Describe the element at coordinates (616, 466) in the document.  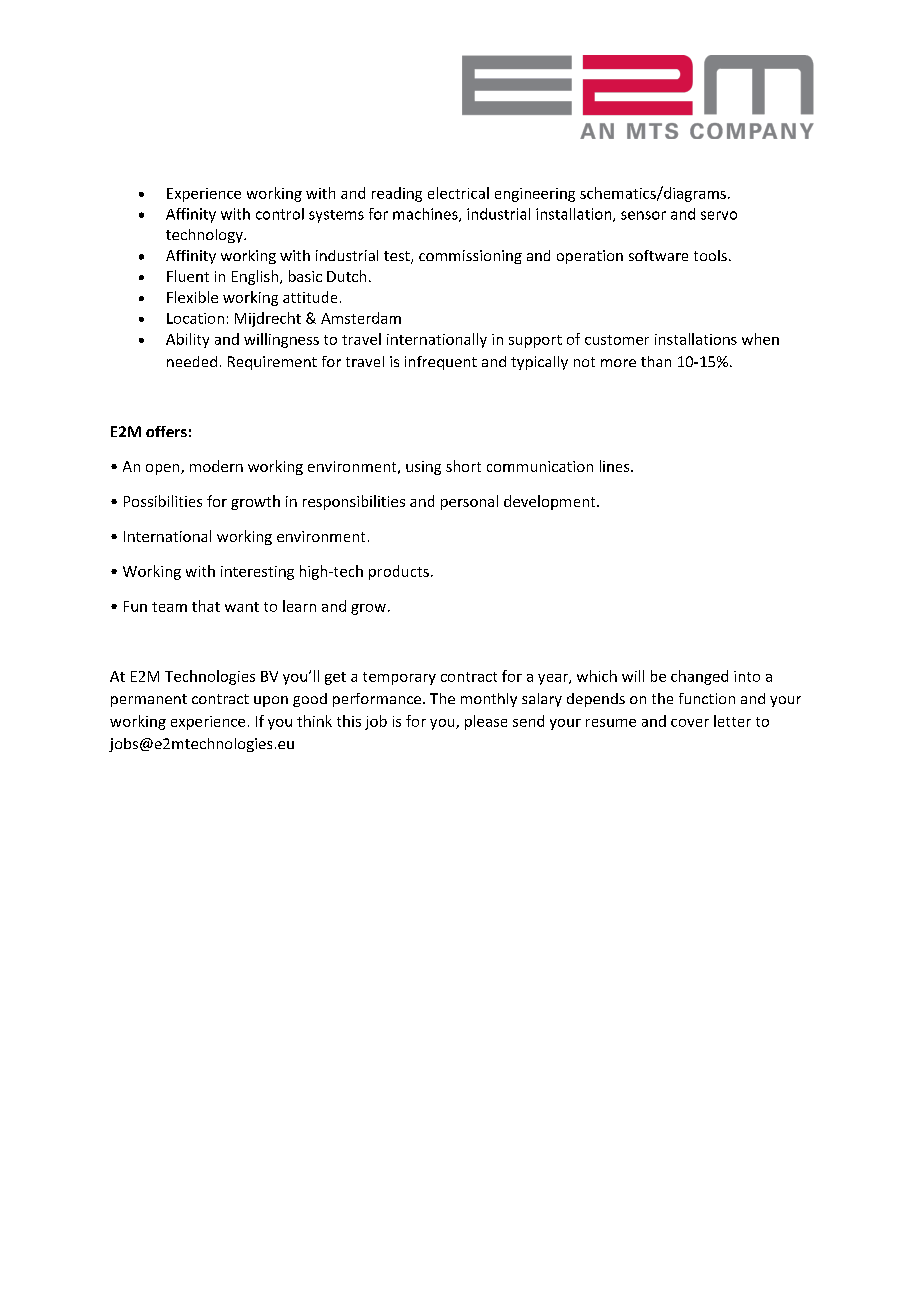
I see `lines` at that location.
